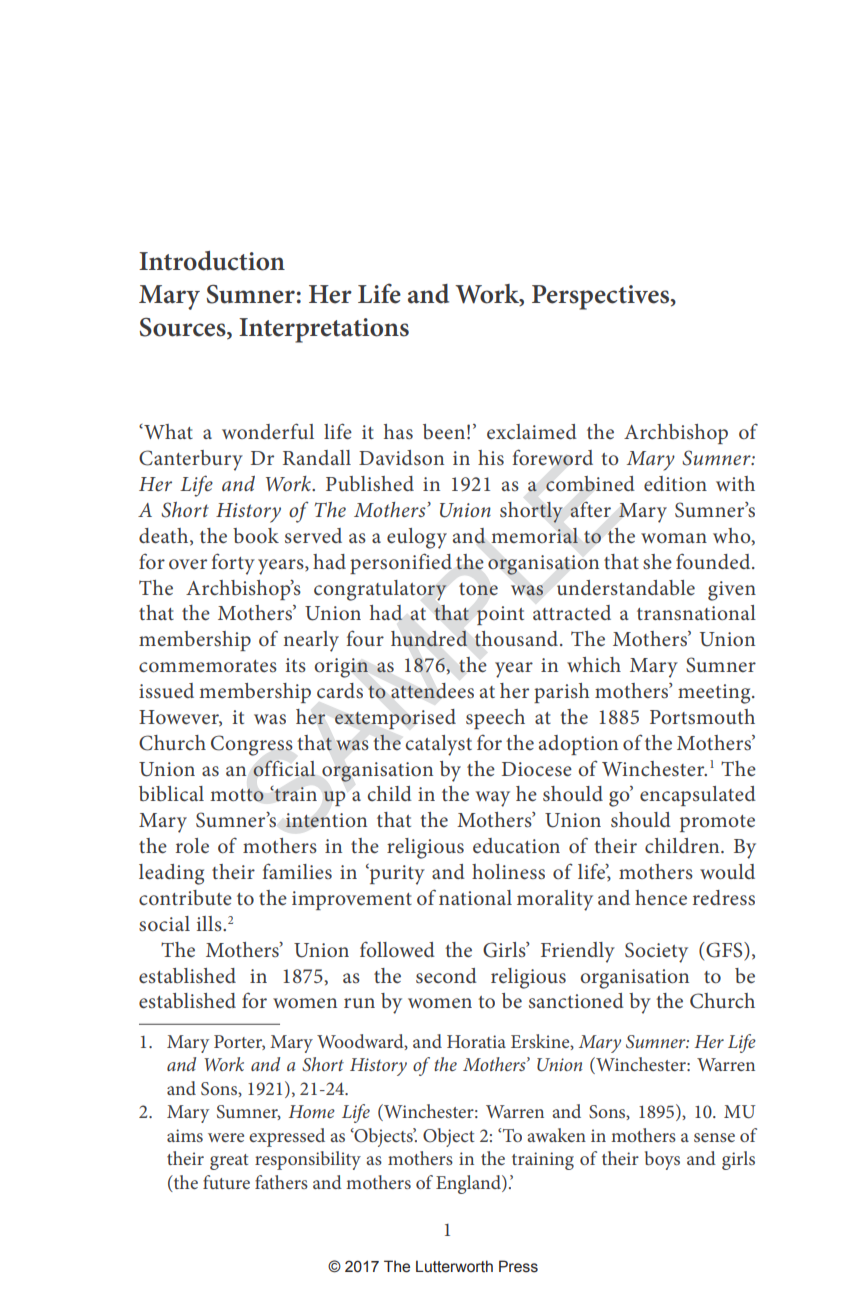  Describe the element at coordinates (662, 1160) in the page. I see `boys` at that location.
